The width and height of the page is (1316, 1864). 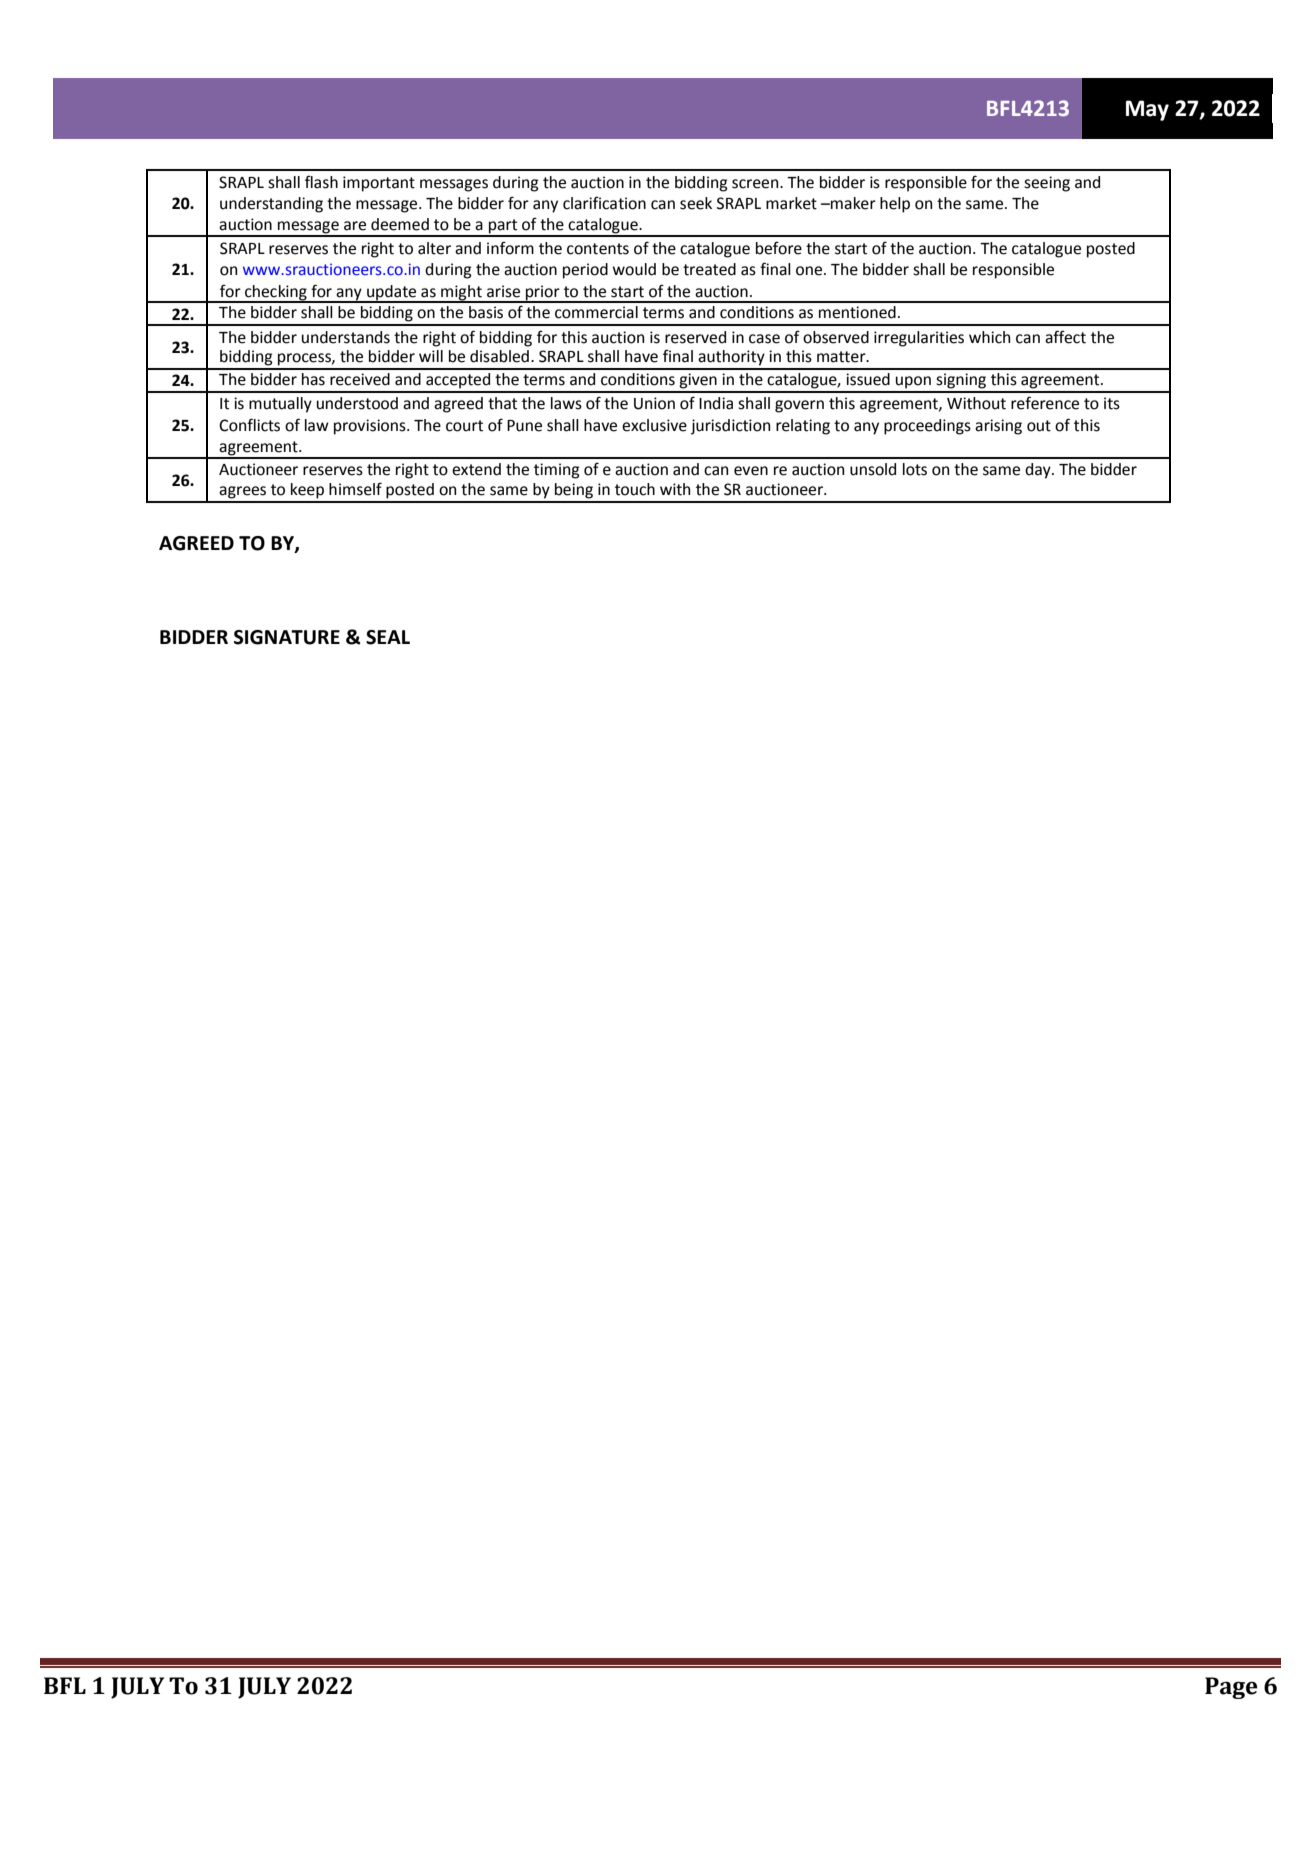 I want to click on provisions, so click(x=371, y=427).
